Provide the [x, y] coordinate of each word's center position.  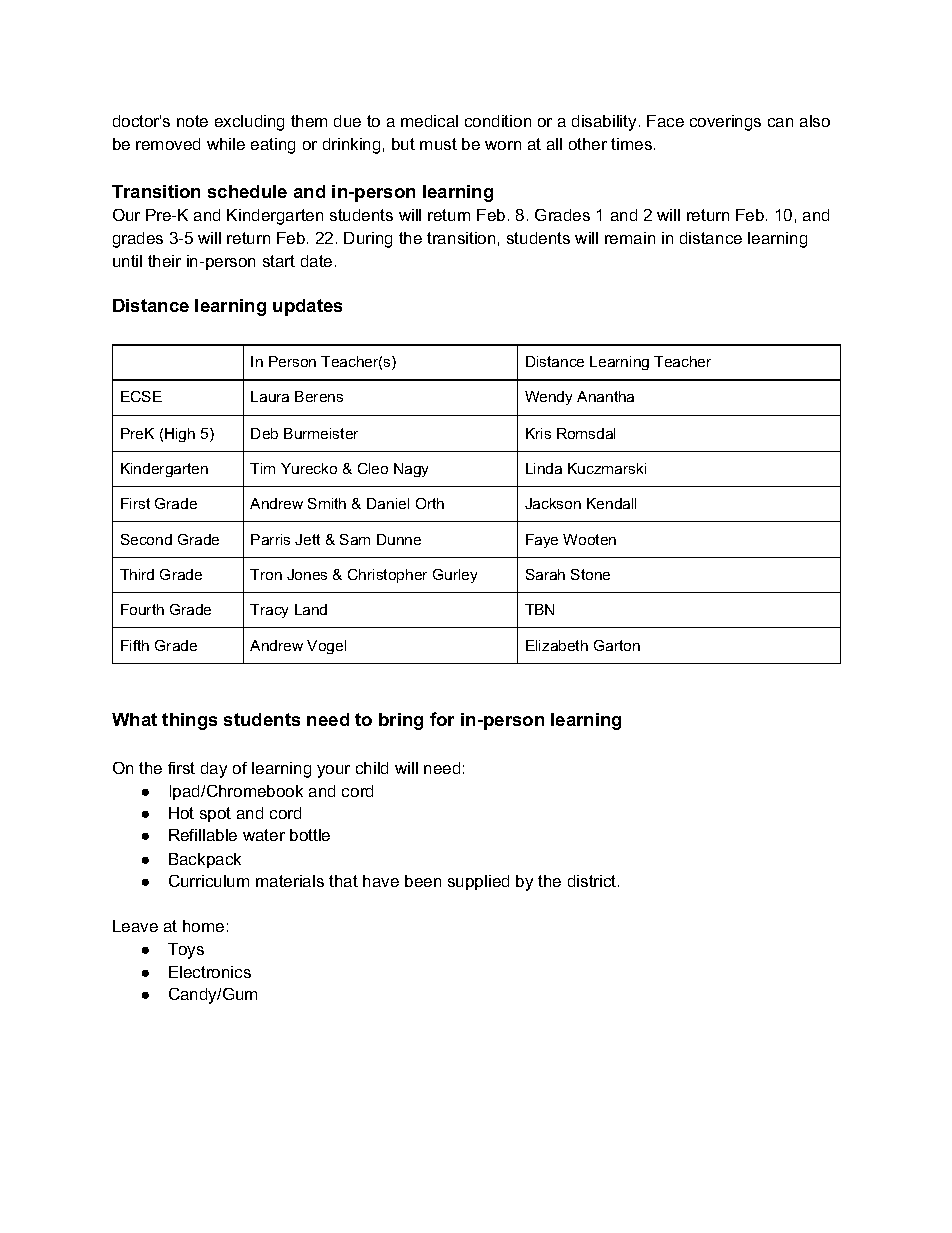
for [442, 719]
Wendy [548, 398]
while [226, 144]
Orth [430, 503]
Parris [270, 539]
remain [630, 238]
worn [503, 145]
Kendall [611, 503]
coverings [725, 123]
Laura [270, 396]
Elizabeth [557, 645]
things [189, 721]
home [203, 926]
